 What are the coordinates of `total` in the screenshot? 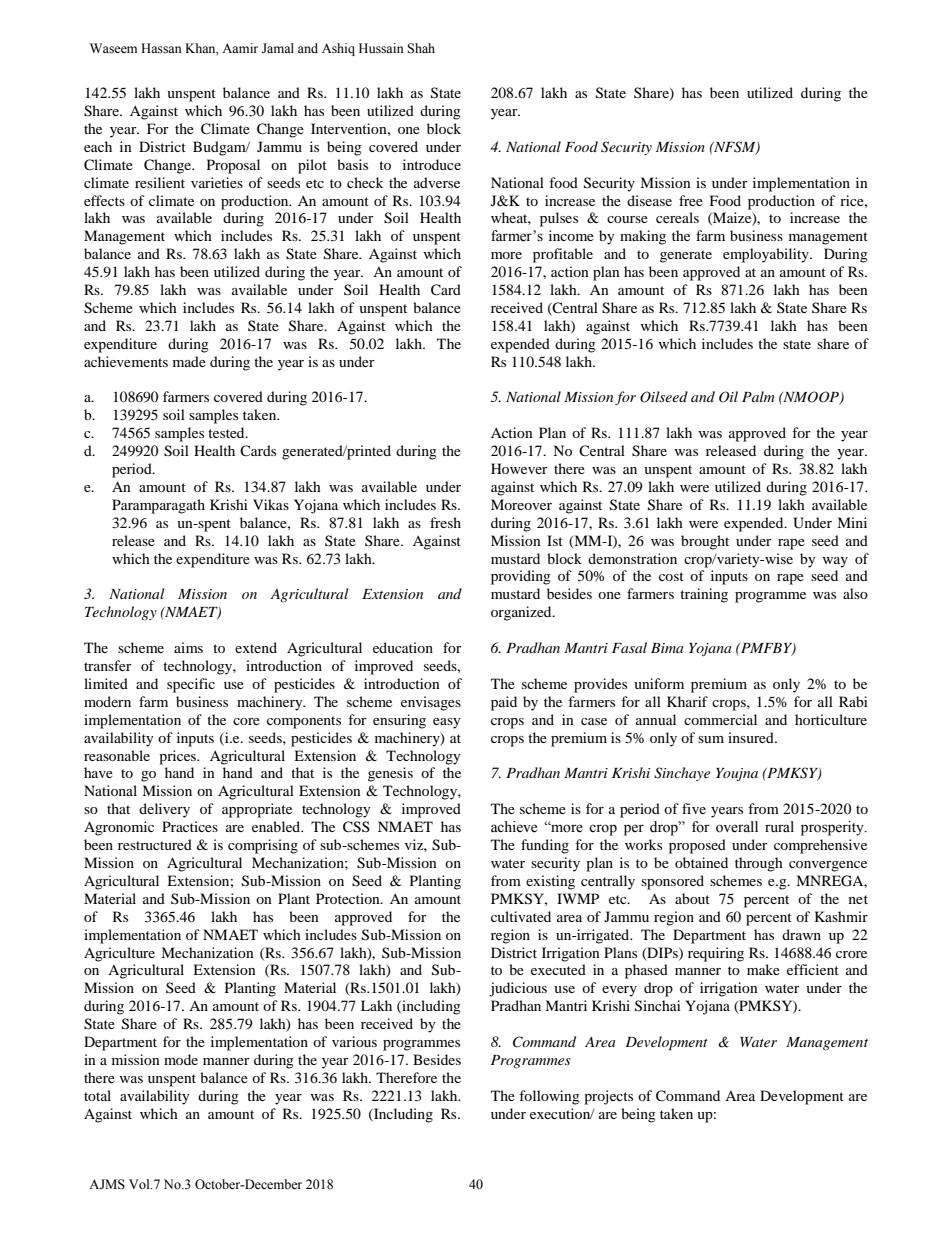 It's located at (97, 1095).
